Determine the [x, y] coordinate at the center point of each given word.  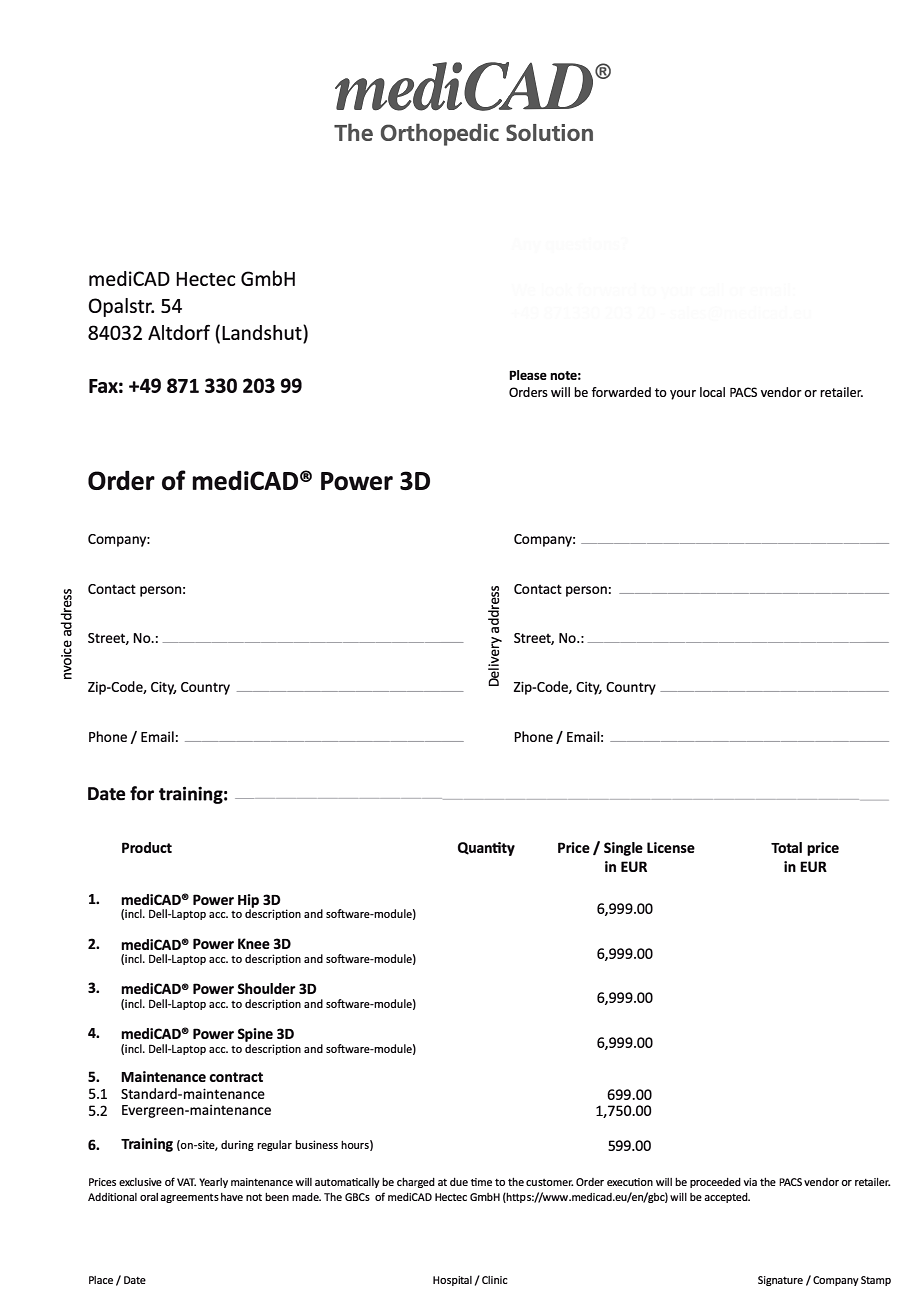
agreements [189, 1198]
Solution [549, 132]
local [712, 392]
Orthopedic [440, 135]
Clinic [494, 1280]
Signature [780, 1281]
